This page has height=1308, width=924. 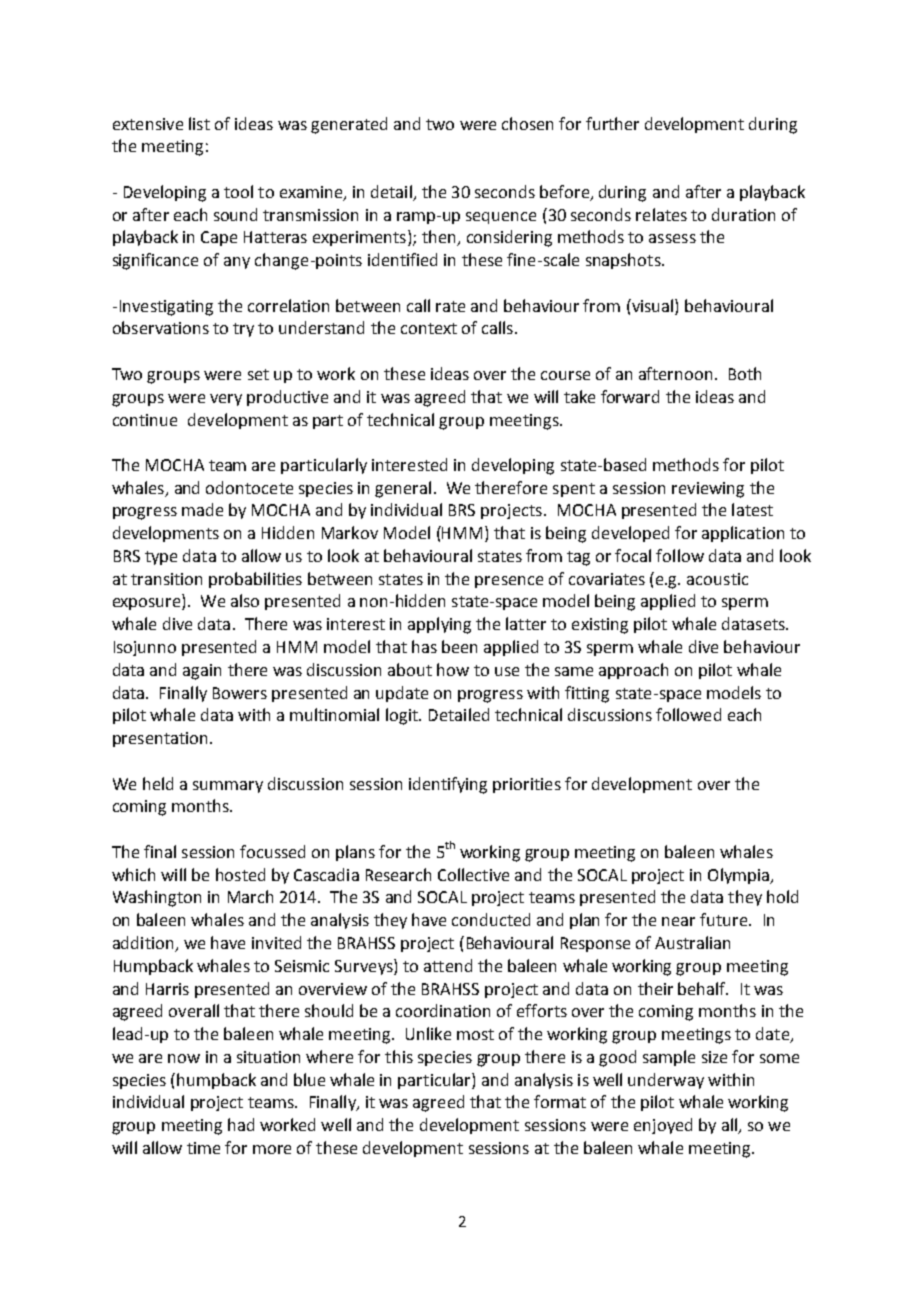 What do you see at coordinates (429, 328) in the page?
I see `context` at bounding box center [429, 328].
